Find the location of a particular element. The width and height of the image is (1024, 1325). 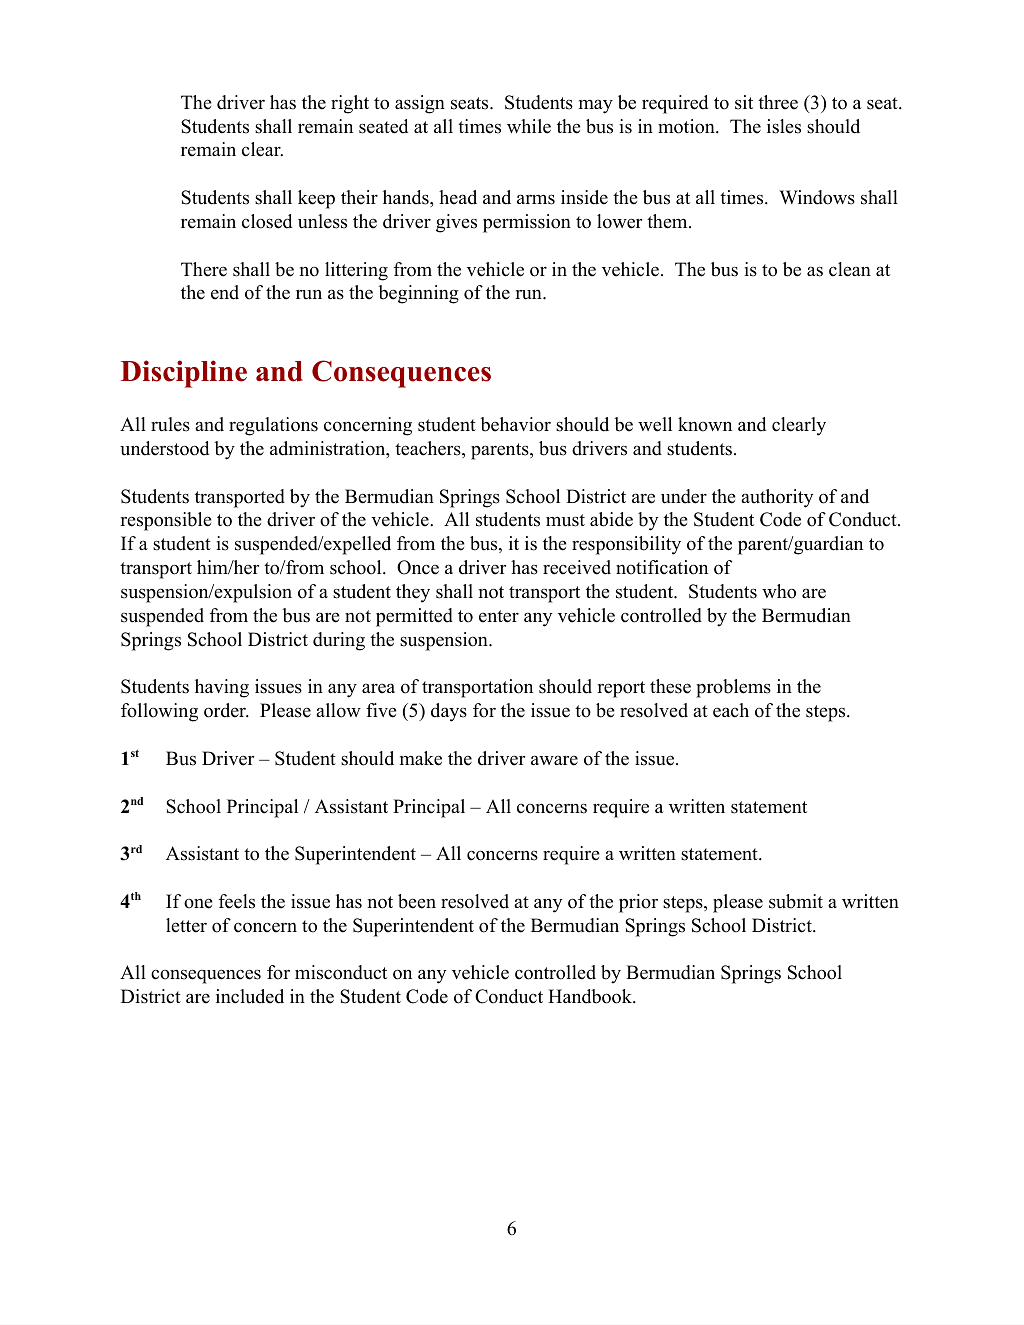

while is located at coordinates (529, 126).
